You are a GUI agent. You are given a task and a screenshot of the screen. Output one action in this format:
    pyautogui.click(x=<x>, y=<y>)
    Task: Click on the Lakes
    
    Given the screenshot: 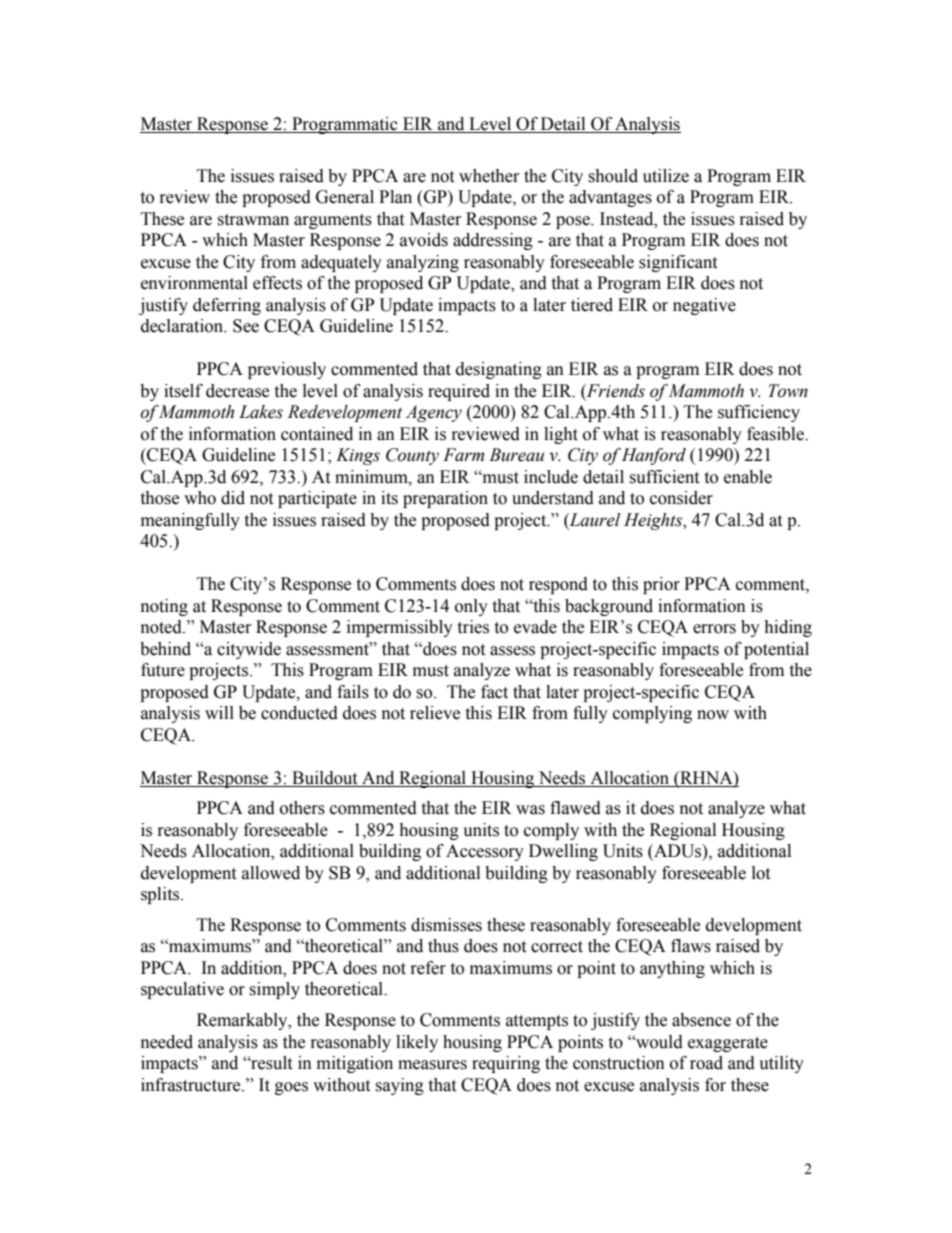 What is the action you would take?
    pyautogui.click(x=261, y=412)
